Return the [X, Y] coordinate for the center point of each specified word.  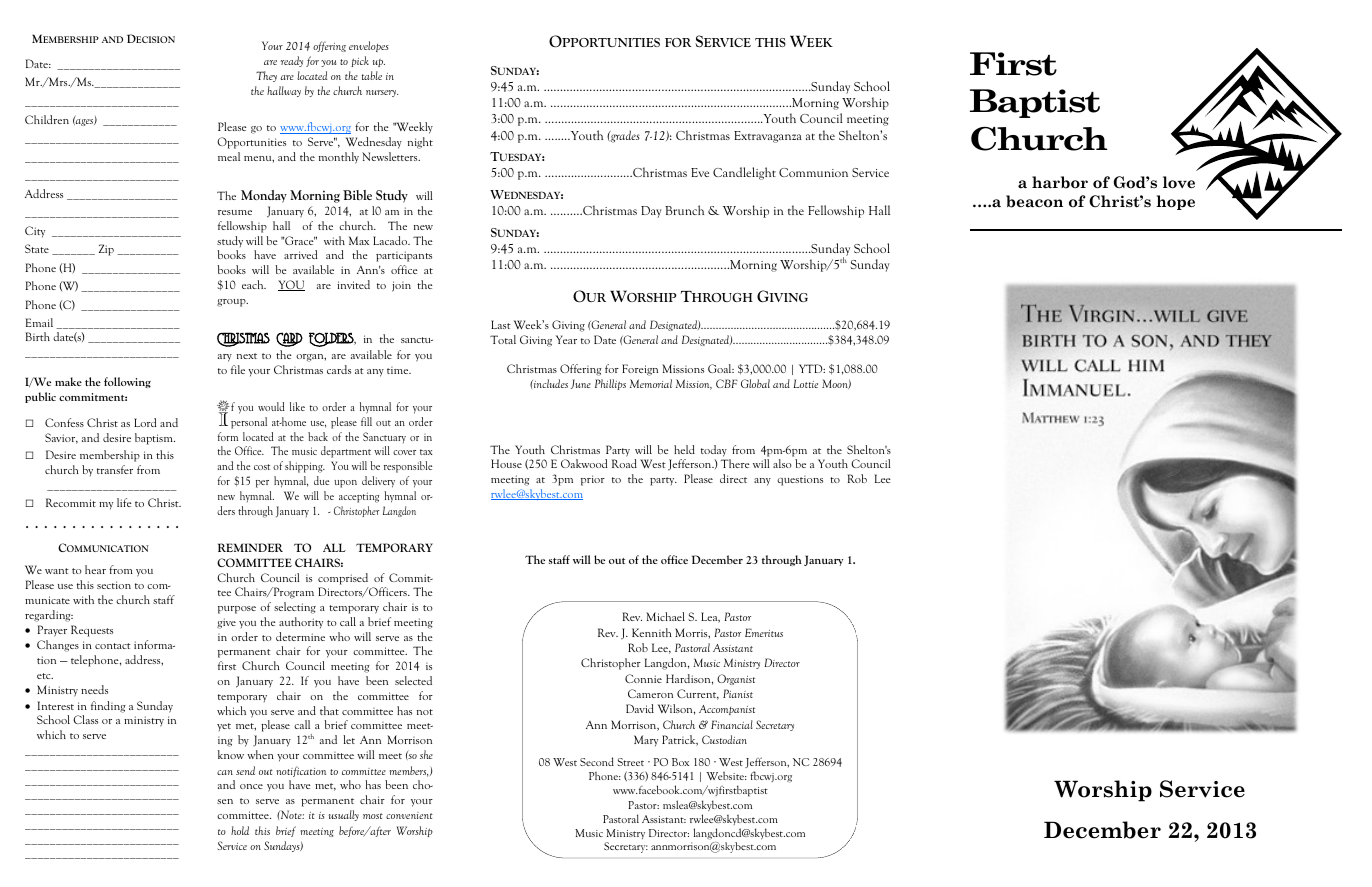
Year [566, 339]
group [232, 303]
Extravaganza [768, 137]
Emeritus [764, 632]
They [266, 76]
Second [597, 761]
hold [240, 830]
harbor [1060, 182]
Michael [665, 616]
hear [95, 569]
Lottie [806, 383]
